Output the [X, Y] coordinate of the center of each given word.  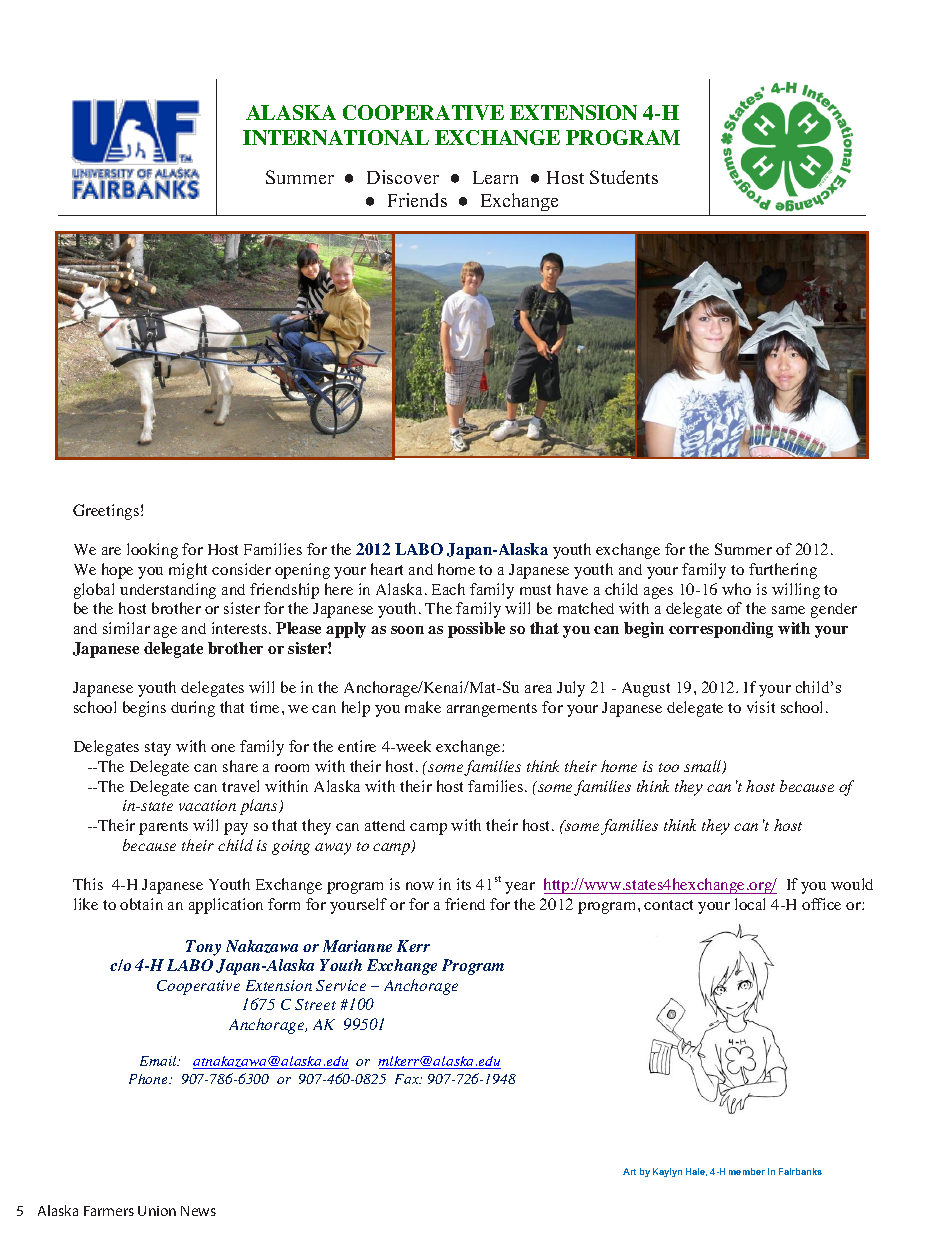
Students [624, 177]
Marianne [357, 946]
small [704, 767]
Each [448, 589]
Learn [495, 177]
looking [152, 551]
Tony [203, 948]
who [736, 589]
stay [158, 749]
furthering [783, 571]
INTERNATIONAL [336, 137]
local [750, 904]
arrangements [492, 710]
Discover [403, 177]
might [188, 571]
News [198, 1211]
